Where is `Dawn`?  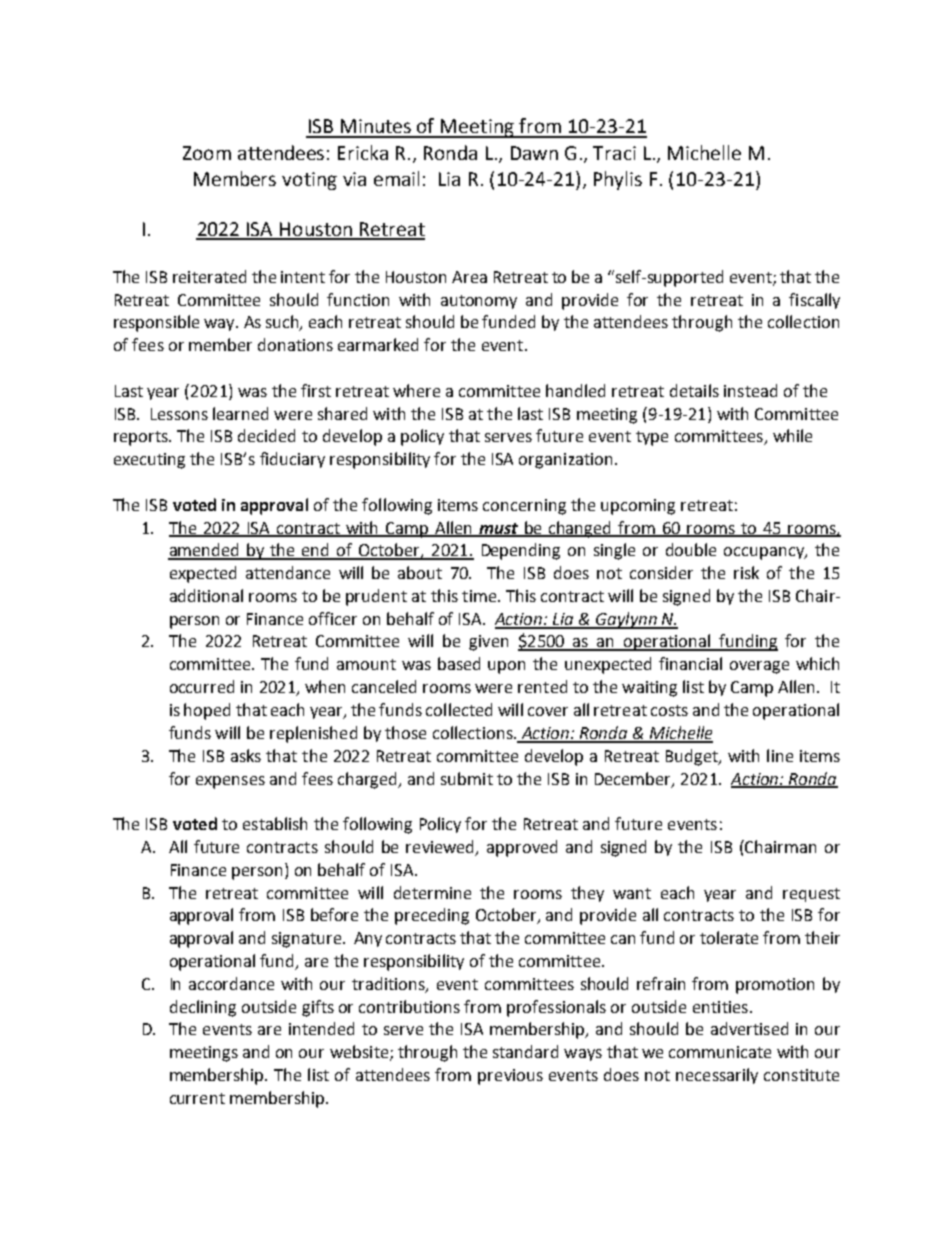
Dawn is located at coordinates (534, 153).
